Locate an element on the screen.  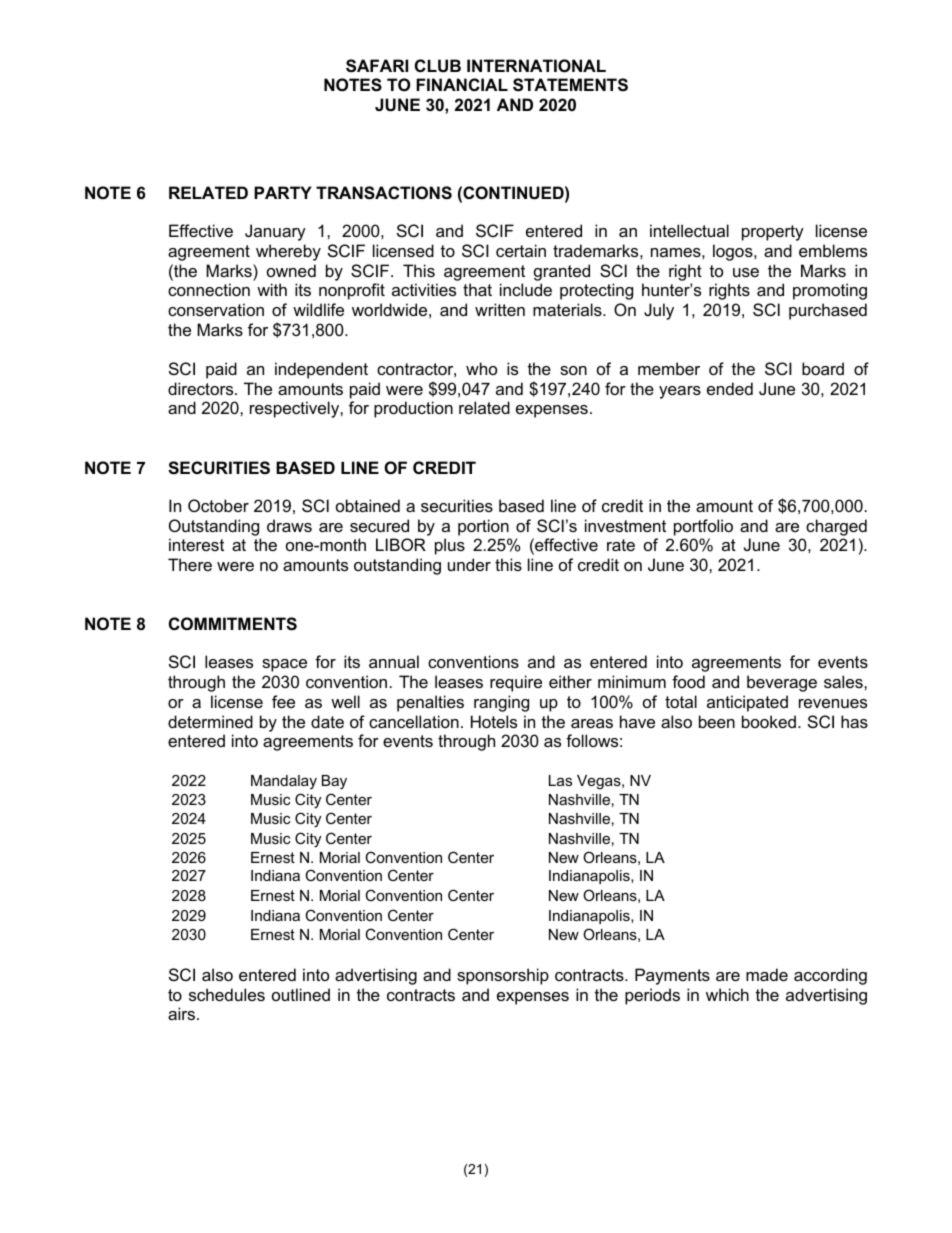
purchased is located at coordinates (828, 311).
